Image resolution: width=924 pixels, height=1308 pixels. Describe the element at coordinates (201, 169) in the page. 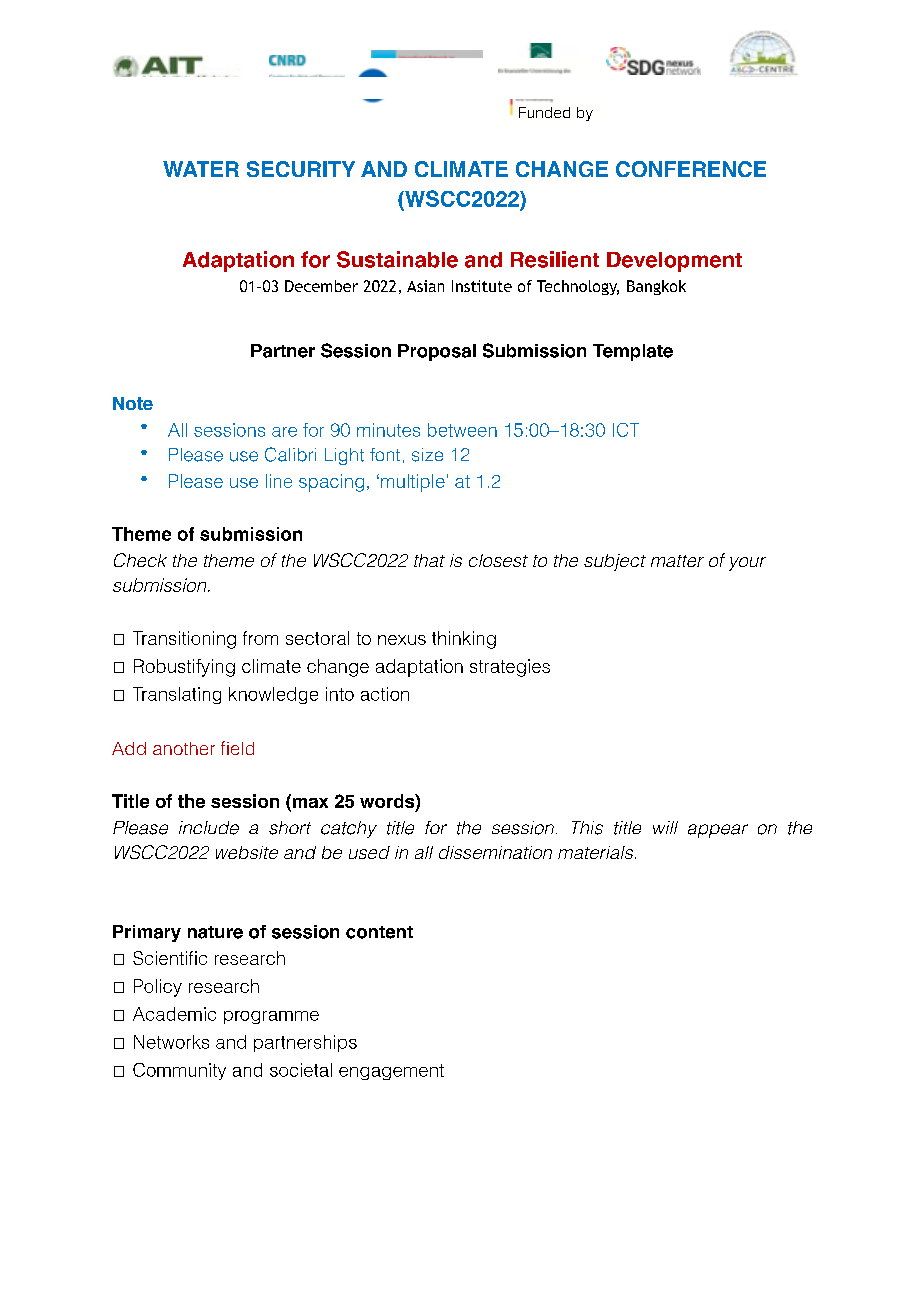

I see `WATER` at that location.
